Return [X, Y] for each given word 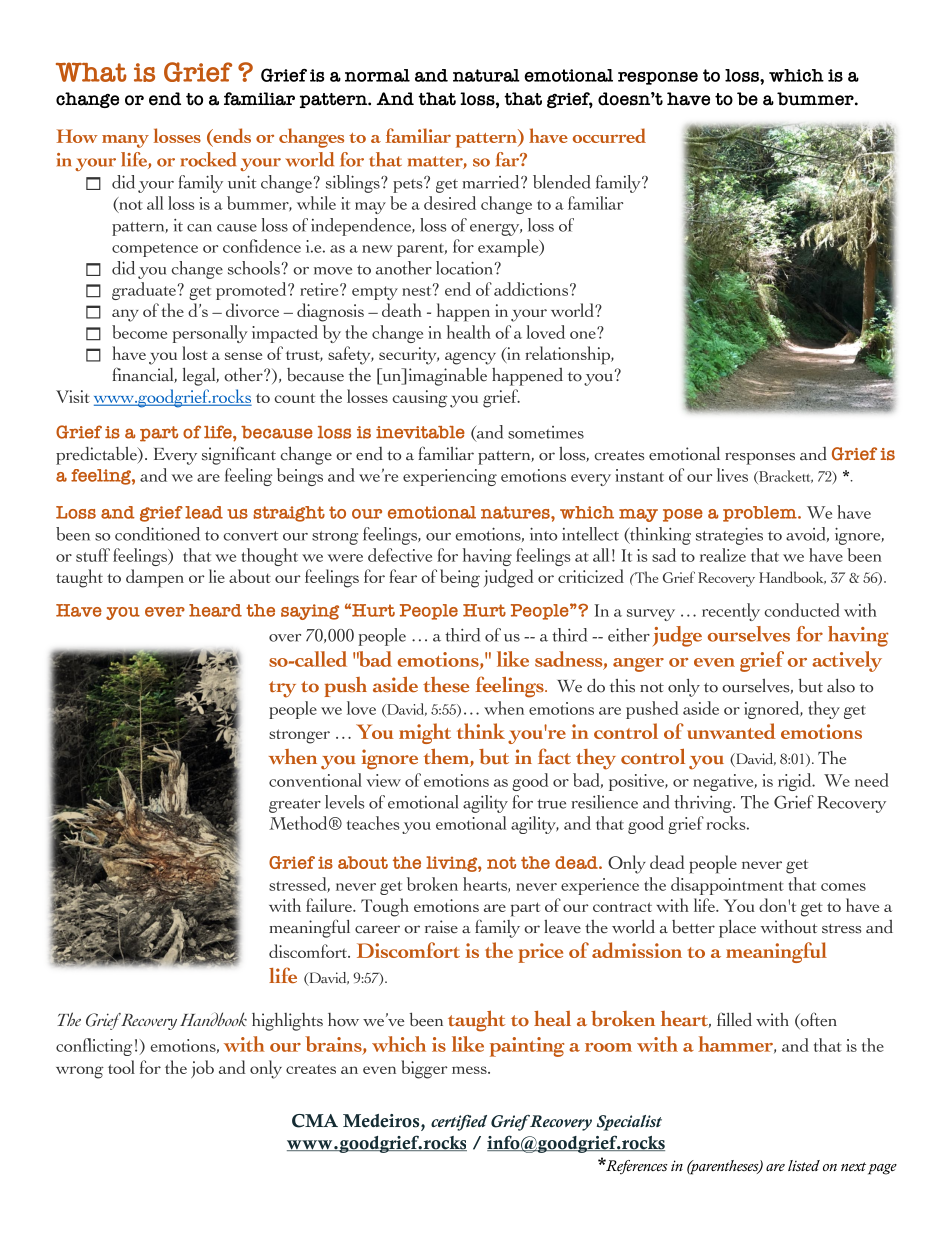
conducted [802, 610]
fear [403, 576]
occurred [609, 135]
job [202, 1069]
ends [231, 137]
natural [486, 75]
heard [215, 610]
